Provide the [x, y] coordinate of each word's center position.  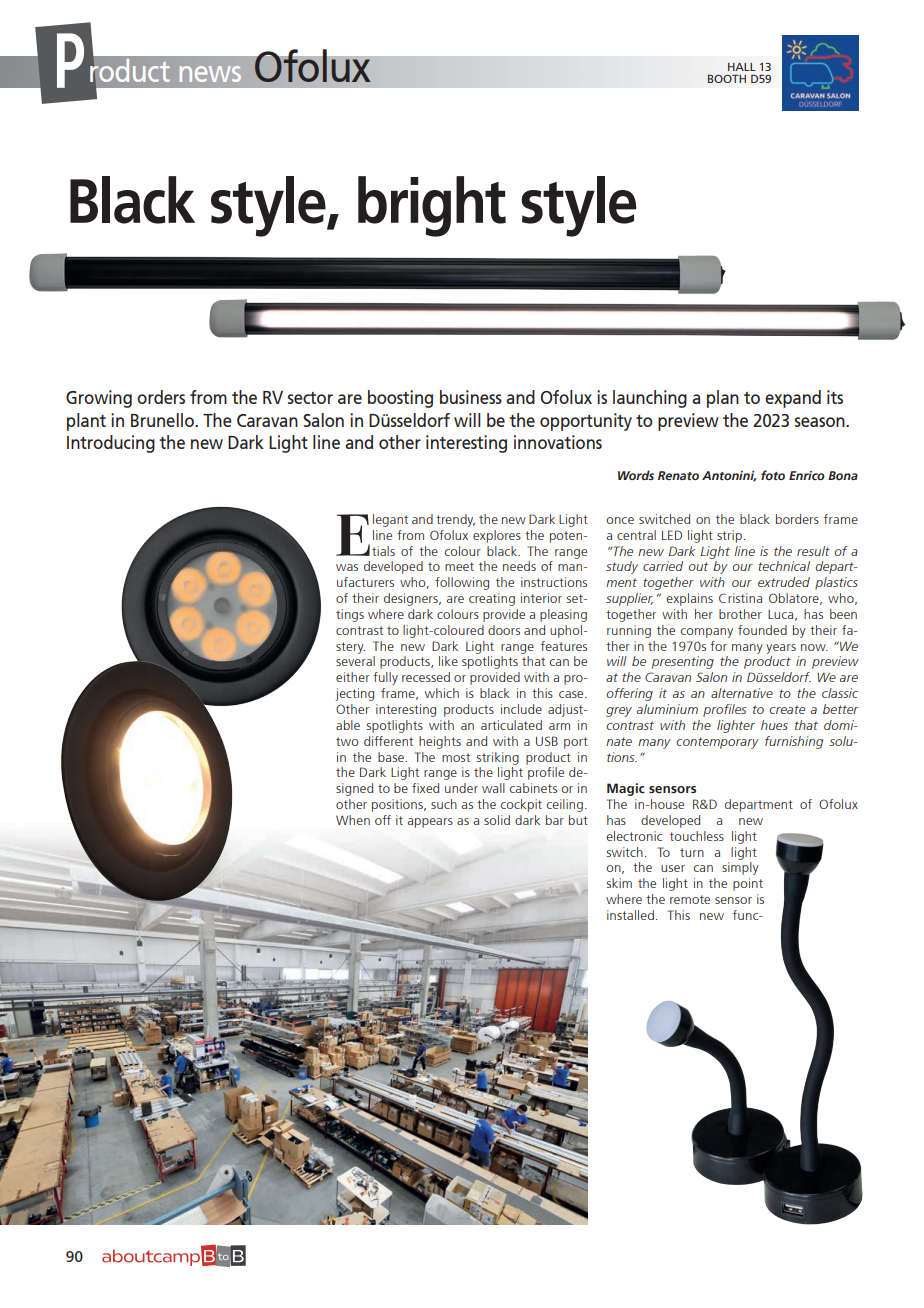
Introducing [111, 444]
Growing [99, 399]
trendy [455, 520]
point [748, 884]
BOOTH [727, 79]
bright [432, 206]
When [353, 820]
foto [773, 475]
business [471, 397]
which [442, 693]
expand [793, 399]
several [355, 661]
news [210, 74]
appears [430, 823]
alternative [742, 693]
